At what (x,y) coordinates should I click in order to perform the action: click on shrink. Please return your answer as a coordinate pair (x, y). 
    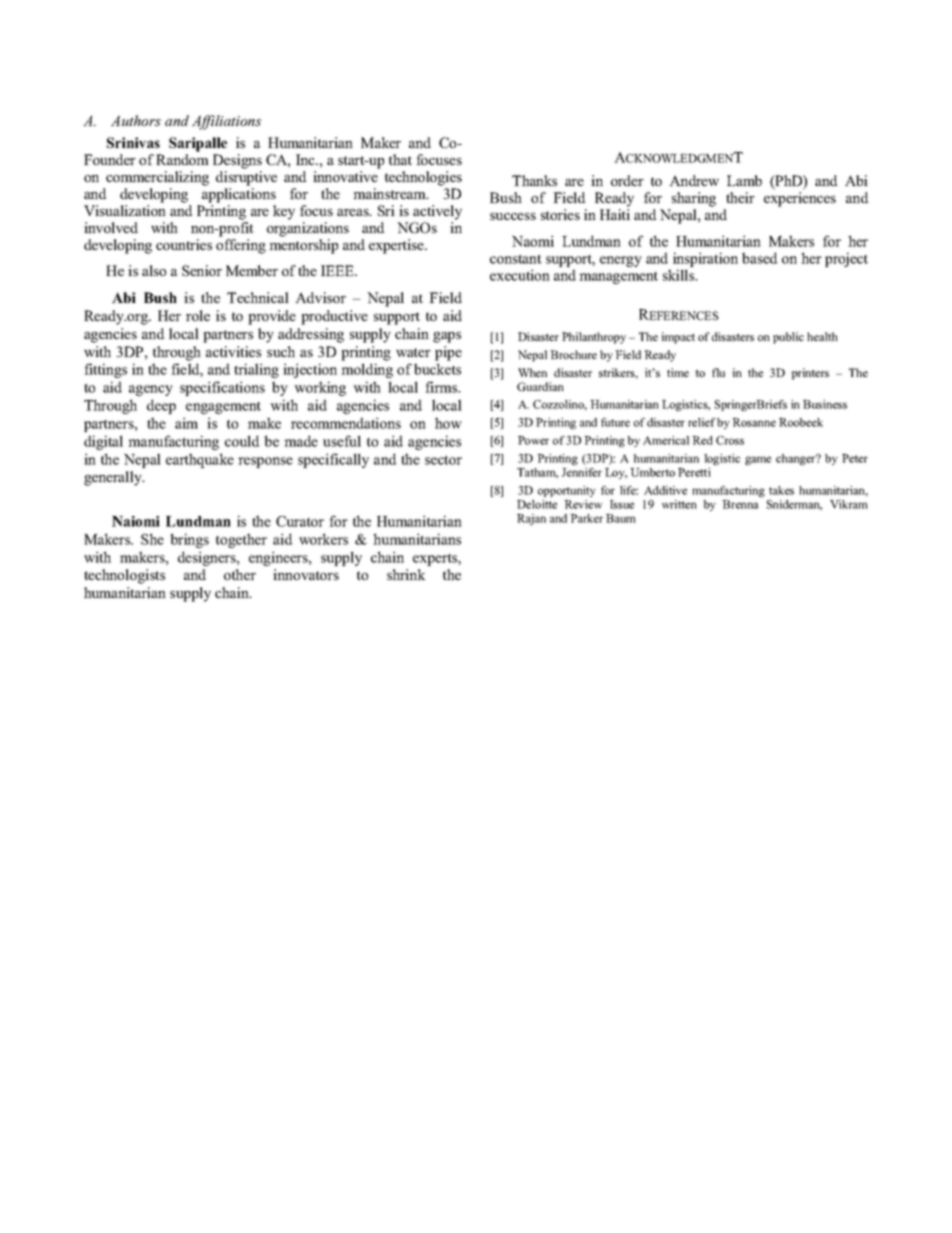
    Looking at the image, I should click on (406, 574).
